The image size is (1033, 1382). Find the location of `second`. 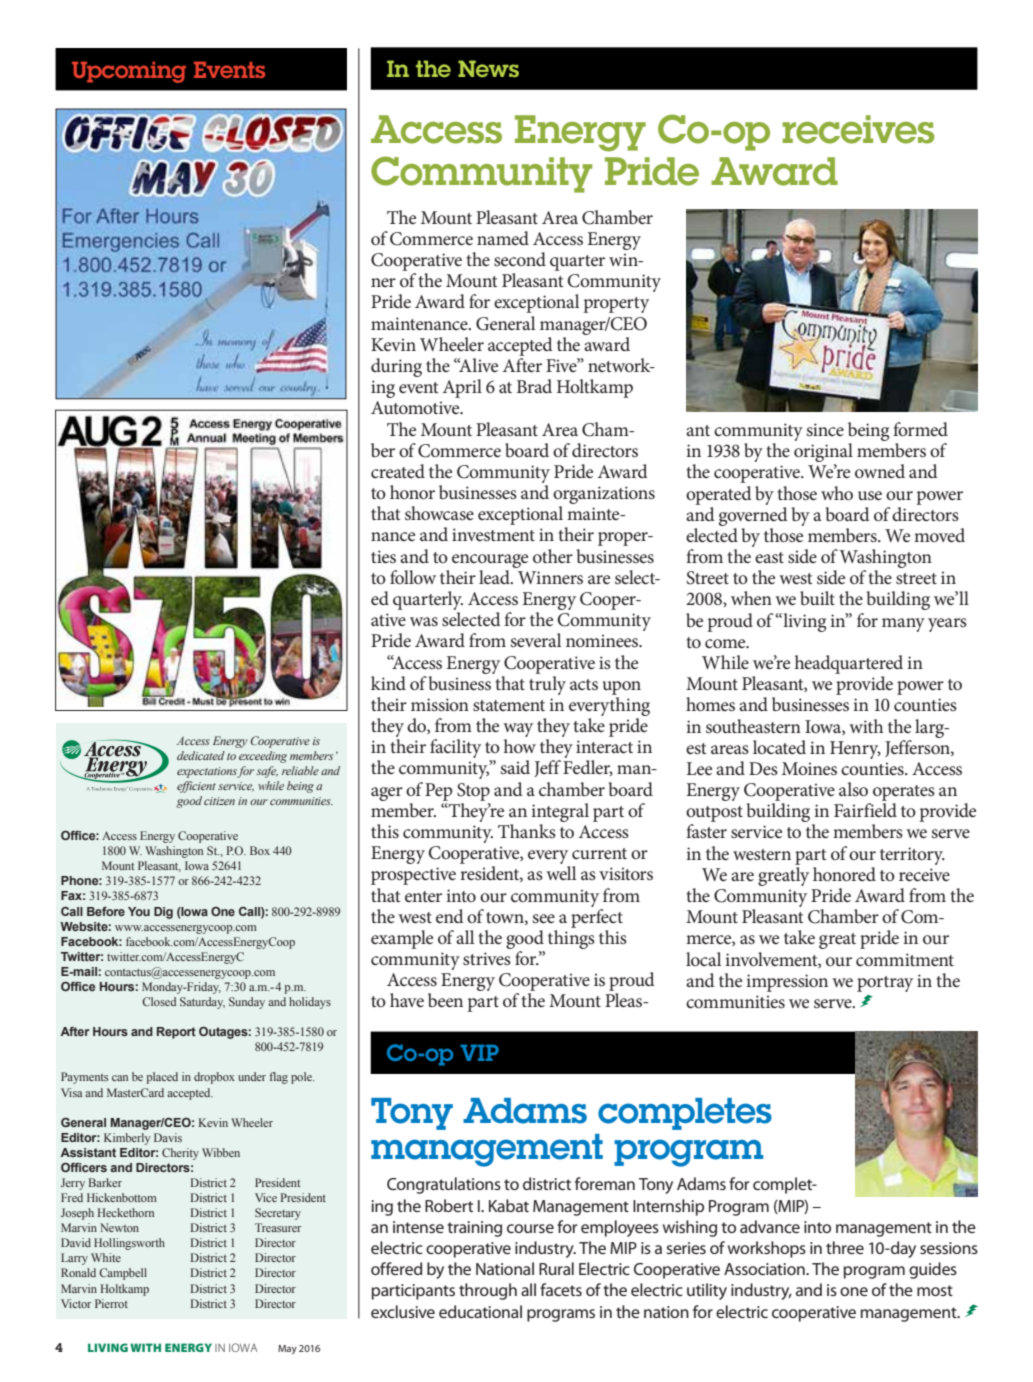

second is located at coordinates (520, 259).
